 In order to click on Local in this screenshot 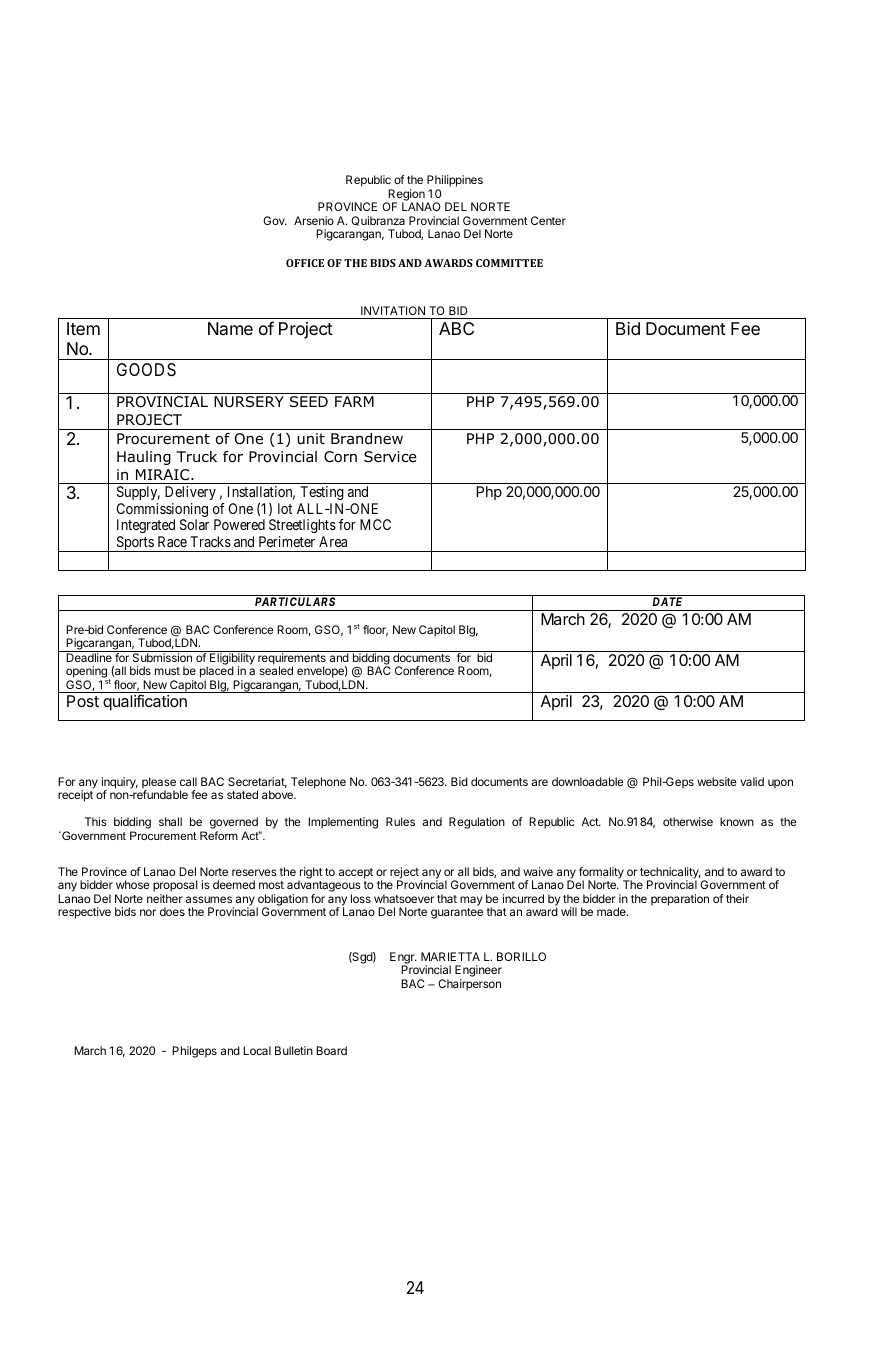, I will do `click(257, 1050)`.
